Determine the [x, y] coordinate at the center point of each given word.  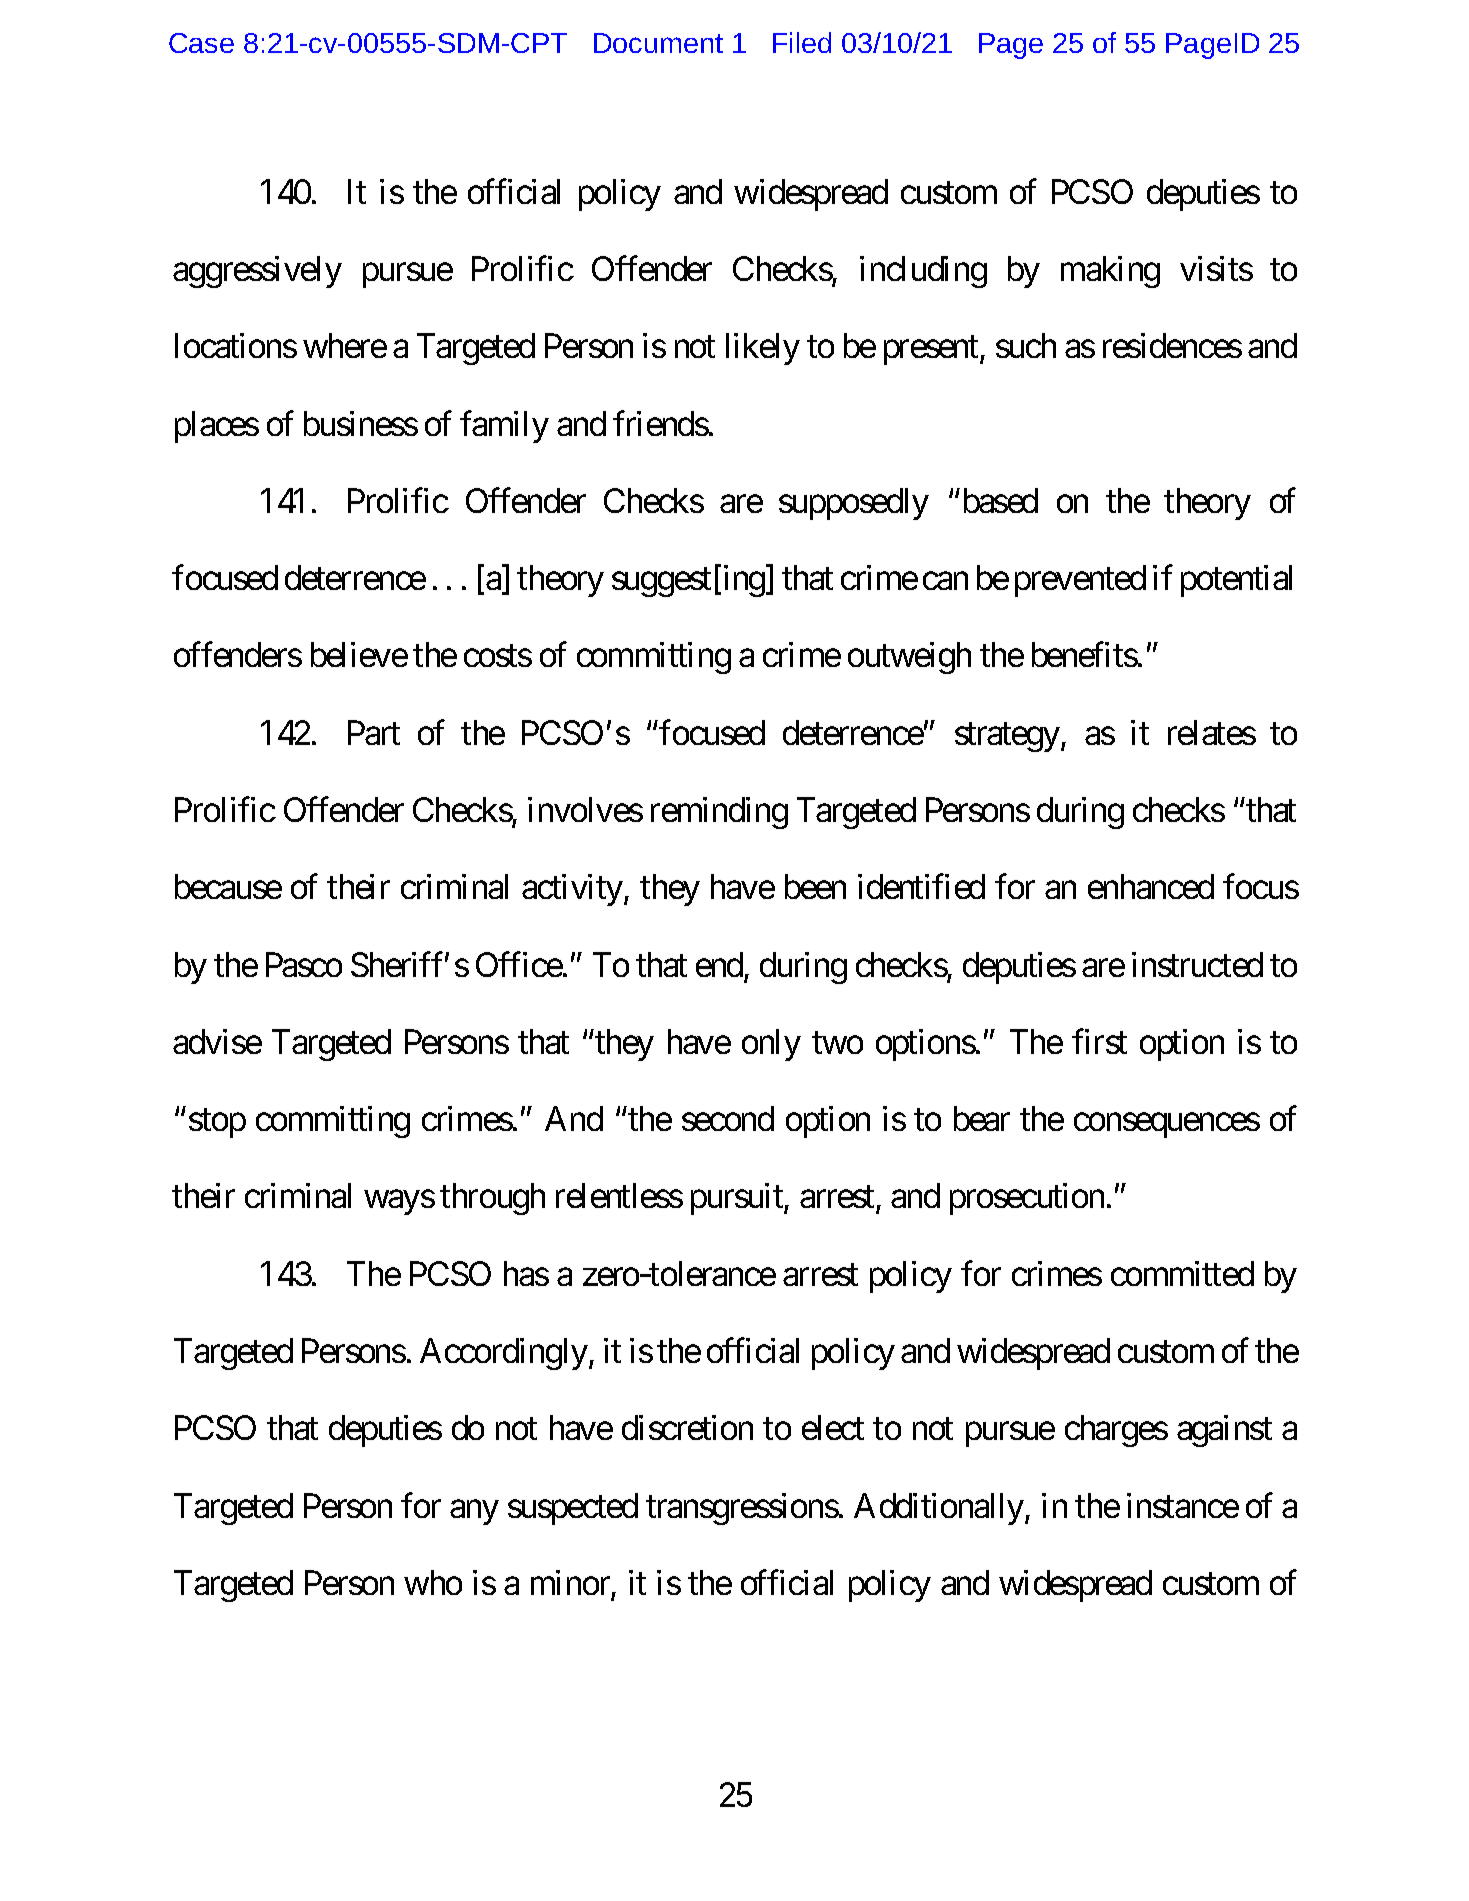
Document [658, 43]
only [771, 1045]
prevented [1080, 581]
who [433, 1582]
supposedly [854, 504]
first [1099, 1041]
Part [374, 732]
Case [201, 43]
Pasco [304, 964]
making [1110, 272]
